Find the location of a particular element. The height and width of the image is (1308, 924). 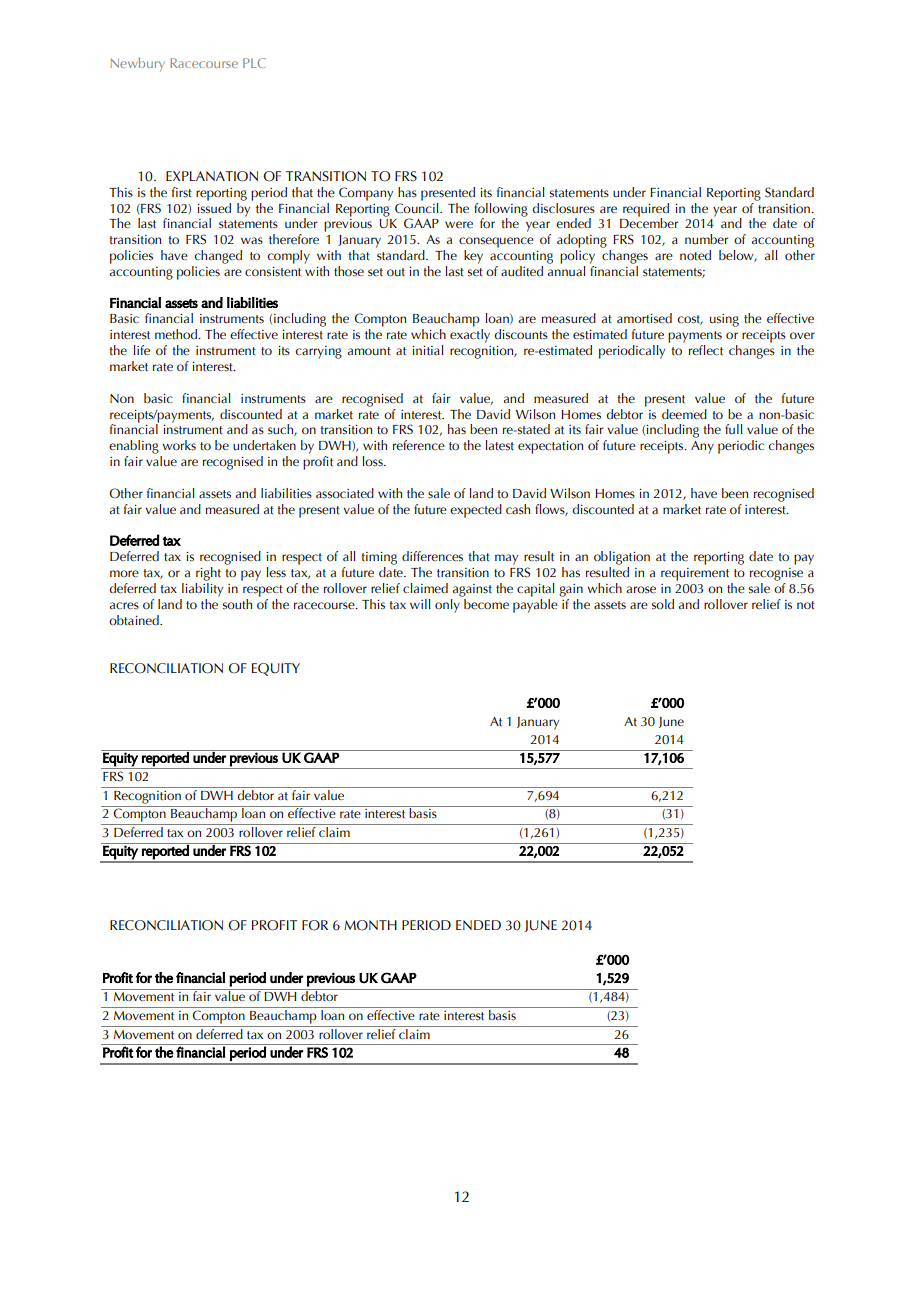

PLC is located at coordinates (254, 63).
